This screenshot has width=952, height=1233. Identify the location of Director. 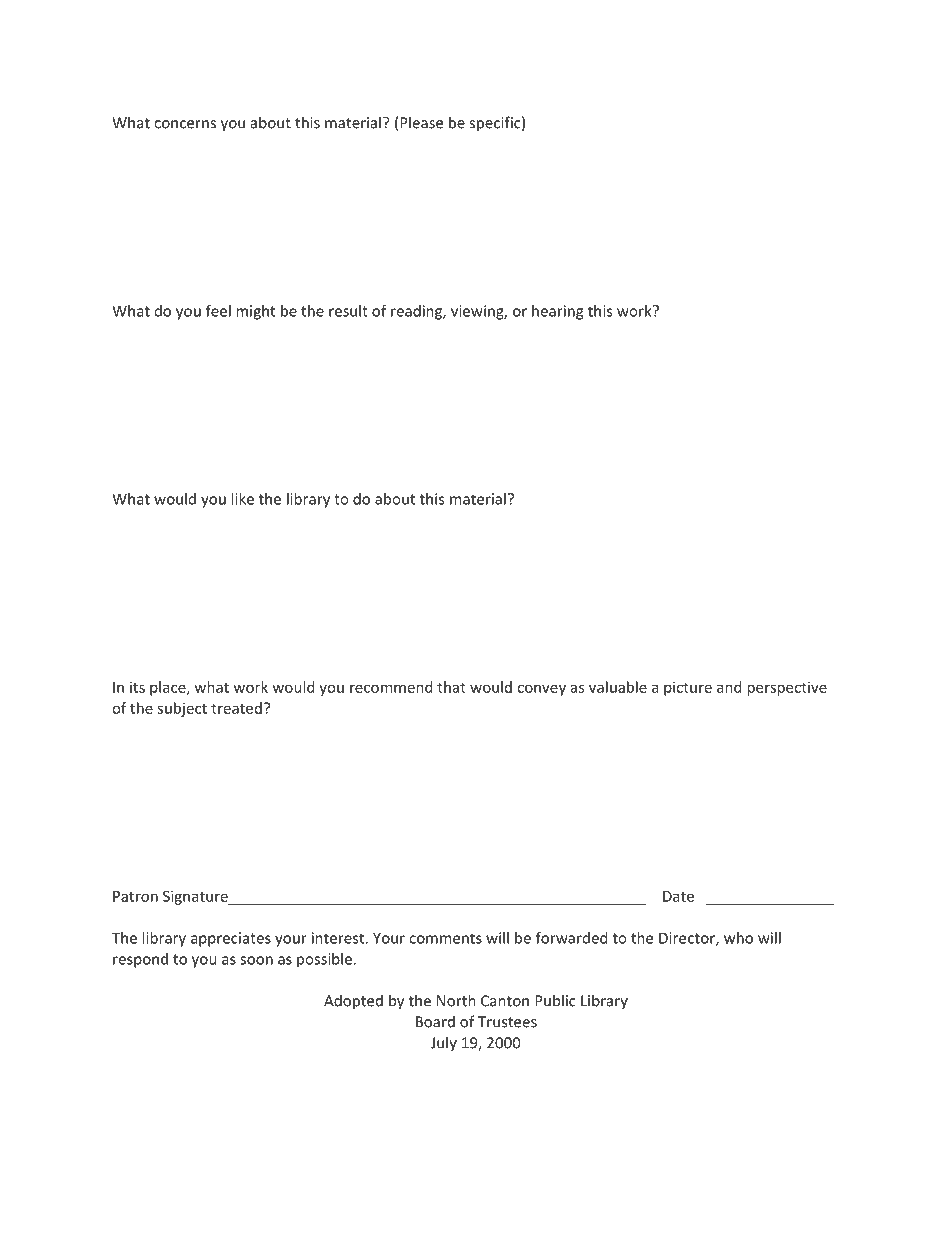
(688, 939).
